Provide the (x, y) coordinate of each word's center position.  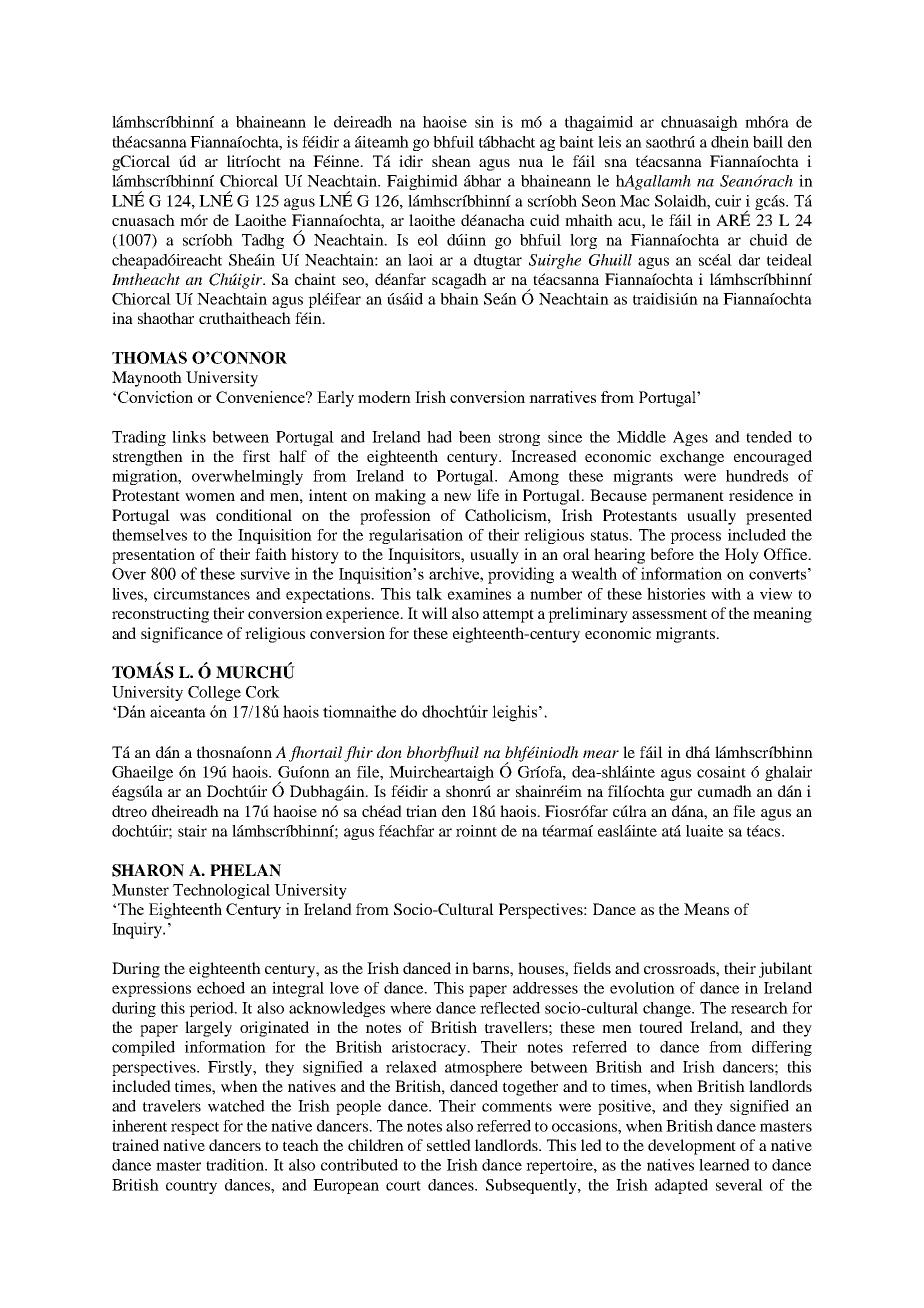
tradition (236, 1165)
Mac (635, 201)
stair (192, 831)
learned (724, 1165)
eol (428, 240)
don (389, 752)
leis (609, 142)
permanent (688, 498)
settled (449, 1145)
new (457, 497)
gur (681, 795)
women (210, 497)
